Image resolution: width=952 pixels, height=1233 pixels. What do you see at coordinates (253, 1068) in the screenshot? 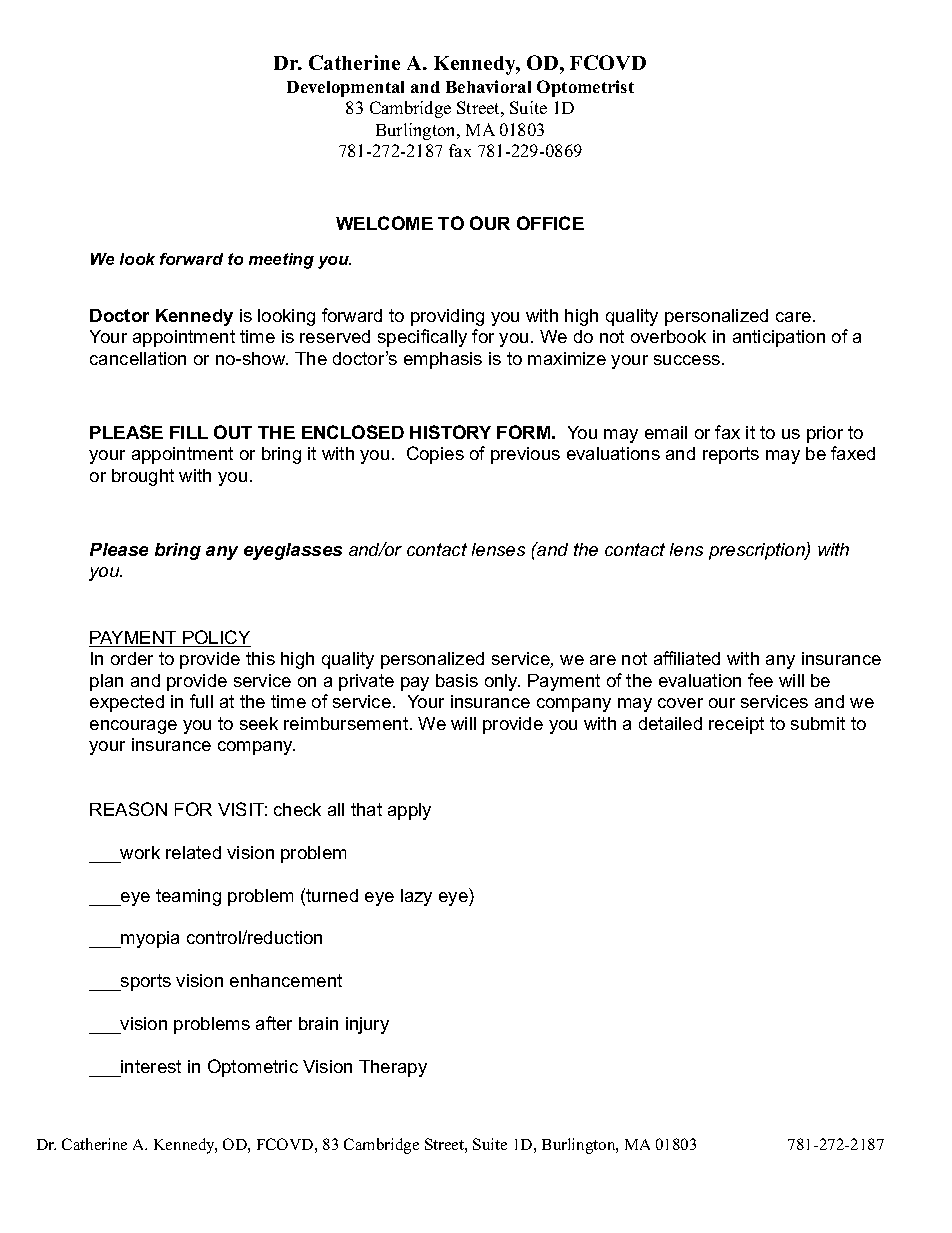
I see `Optometric` at bounding box center [253, 1068].
